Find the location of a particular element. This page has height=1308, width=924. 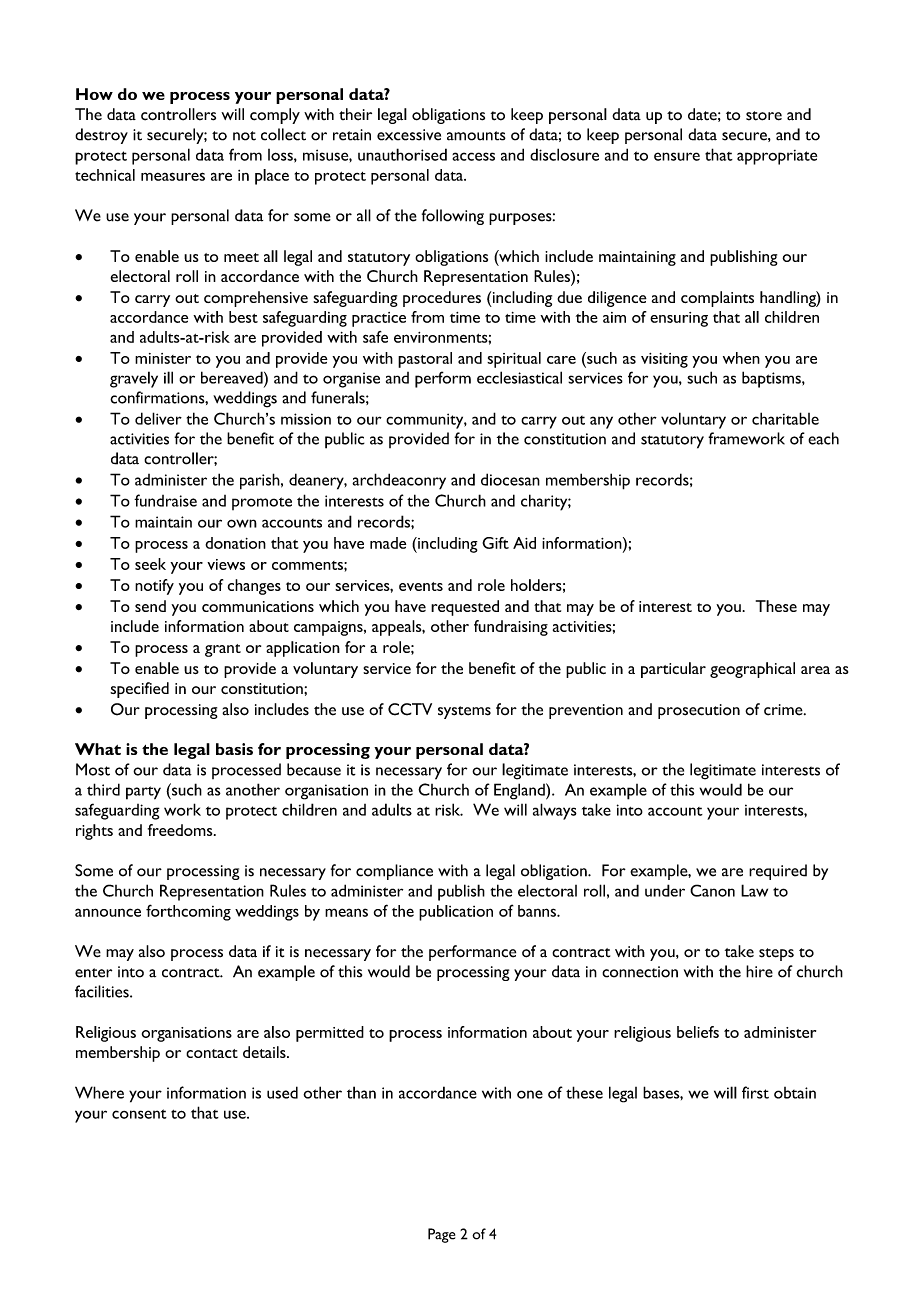

fundraise is located at coordinates (165, 500).
